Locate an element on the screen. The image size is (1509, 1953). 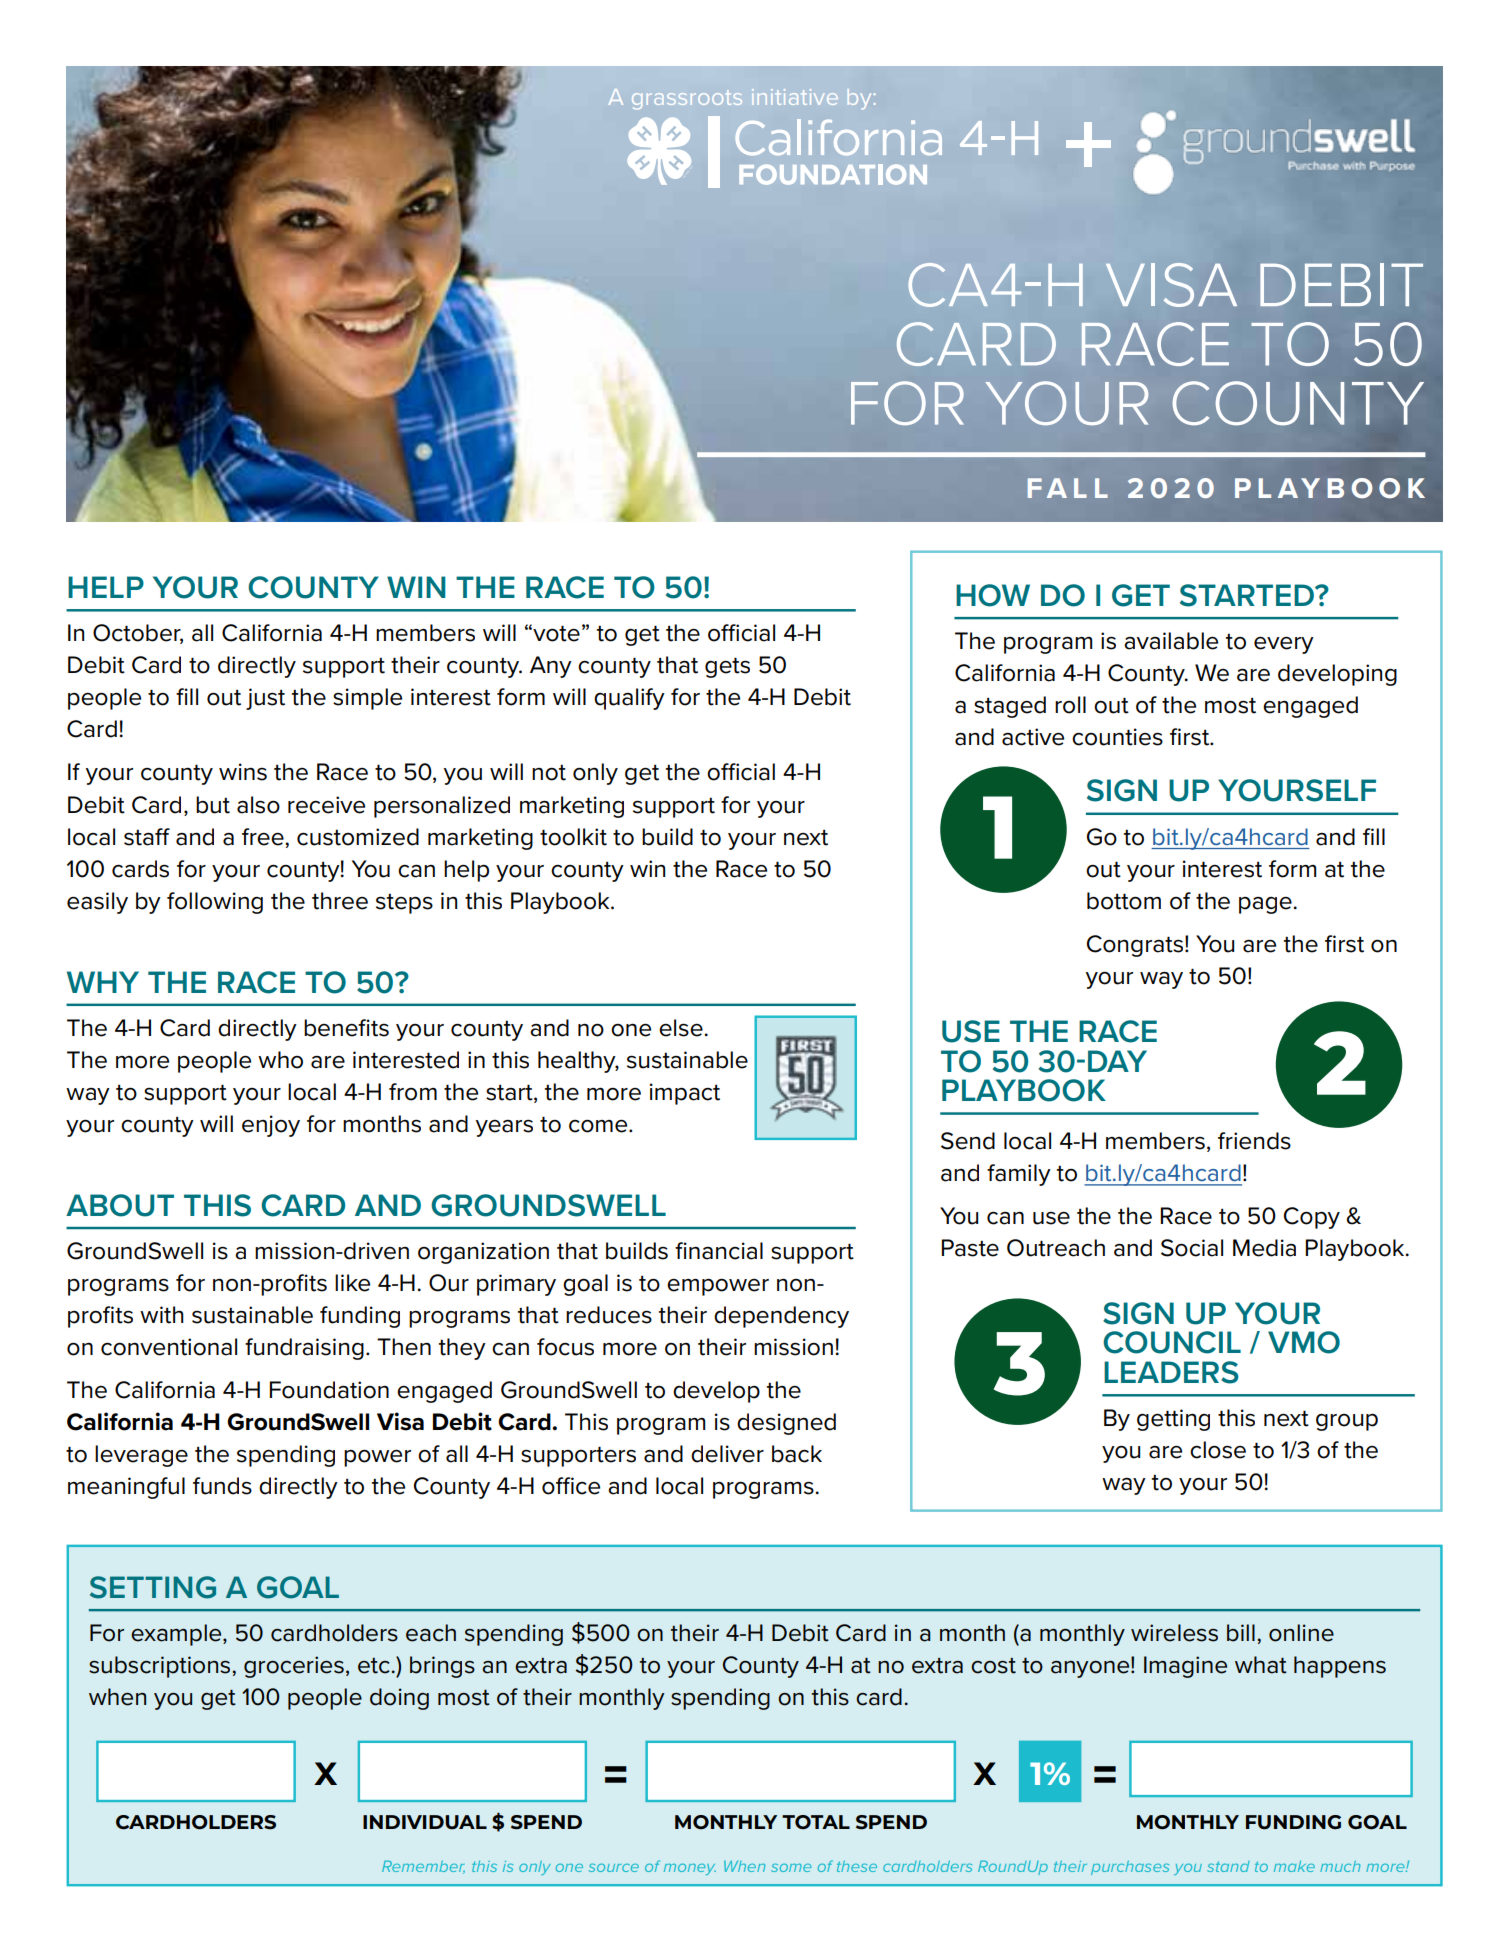
money is located at coordinates (690, 1869).
